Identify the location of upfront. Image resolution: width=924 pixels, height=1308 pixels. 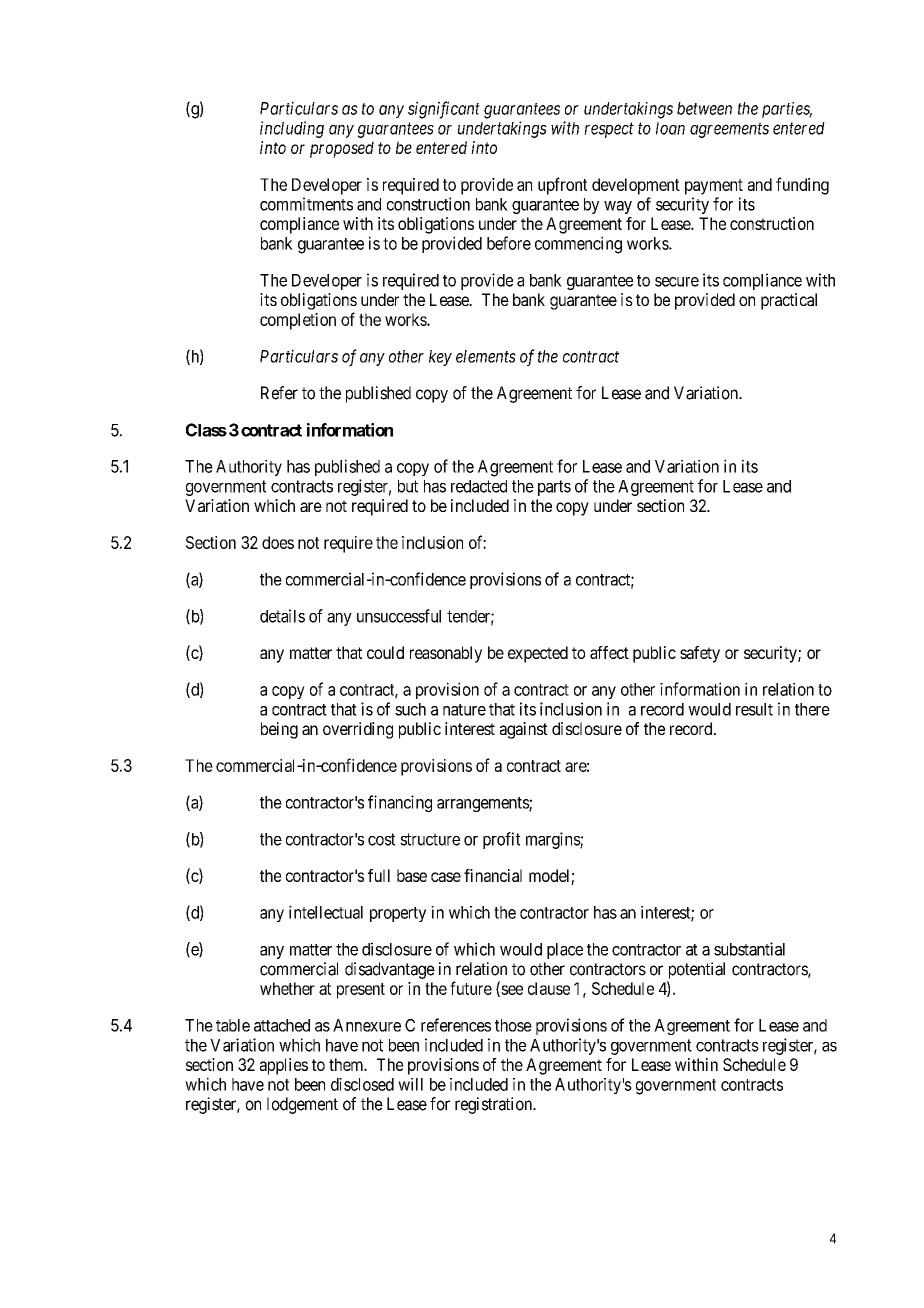
(562, 186).
